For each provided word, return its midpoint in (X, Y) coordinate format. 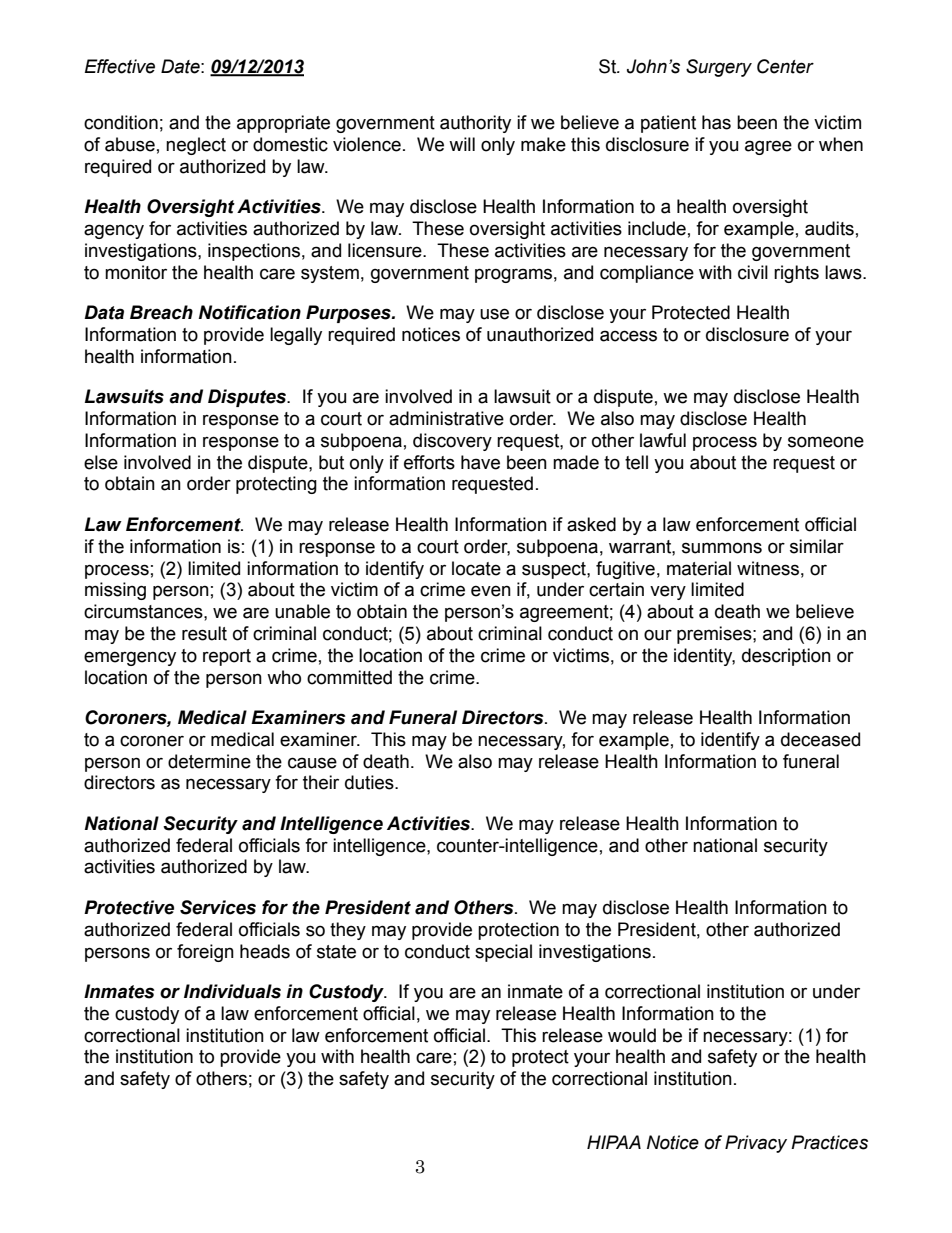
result (204, 633)
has (716, 122)
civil (753, 272)
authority (475, 124)
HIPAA (614, 1142)
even (491, 591)
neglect (196, 146)
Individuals (232, 991)
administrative (446, 418)
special (503, 953)
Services (218, 907)
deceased (820, 739)
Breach (161, 312)
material (699, 568)
